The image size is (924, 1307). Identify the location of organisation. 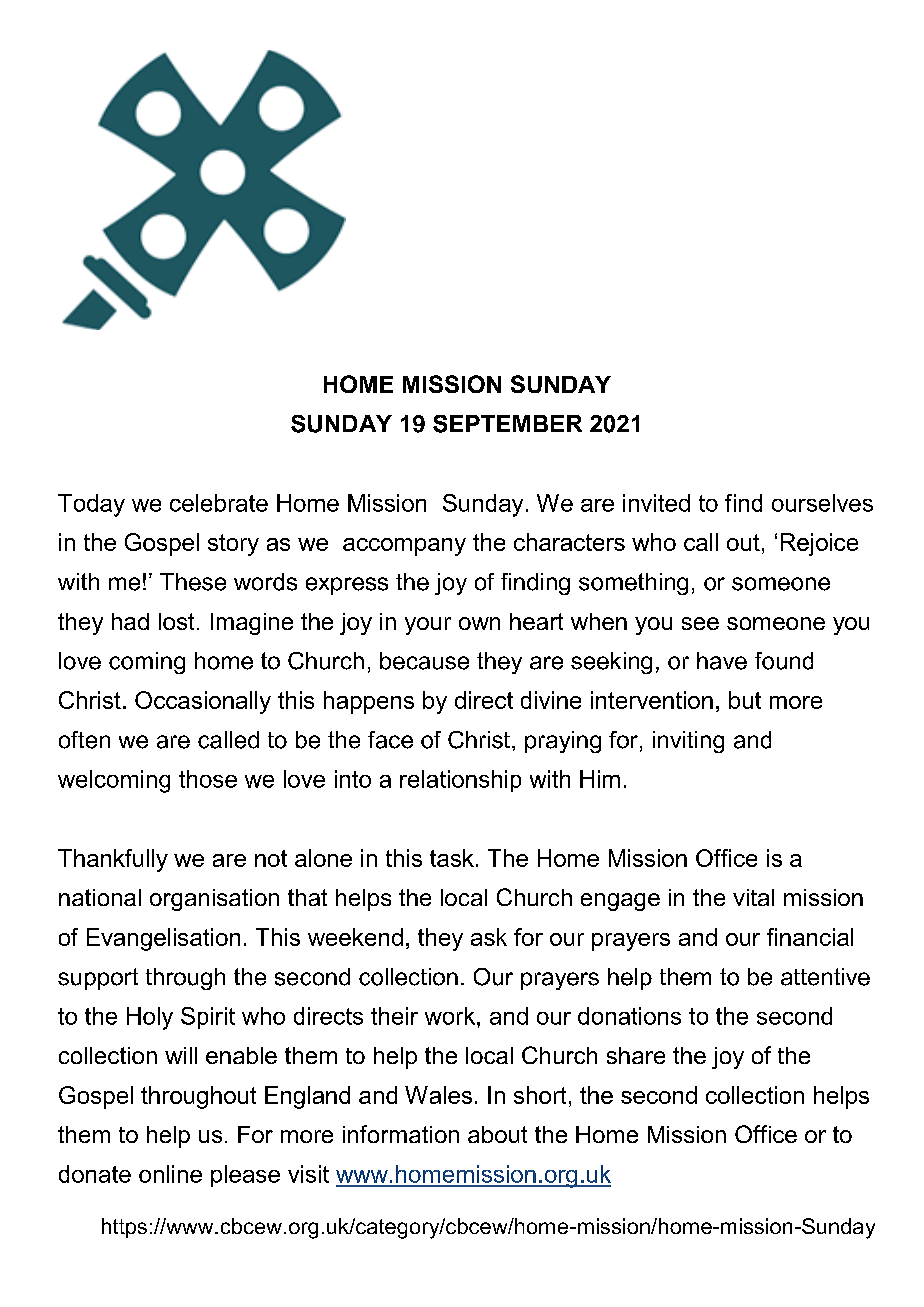
(214, 900).
